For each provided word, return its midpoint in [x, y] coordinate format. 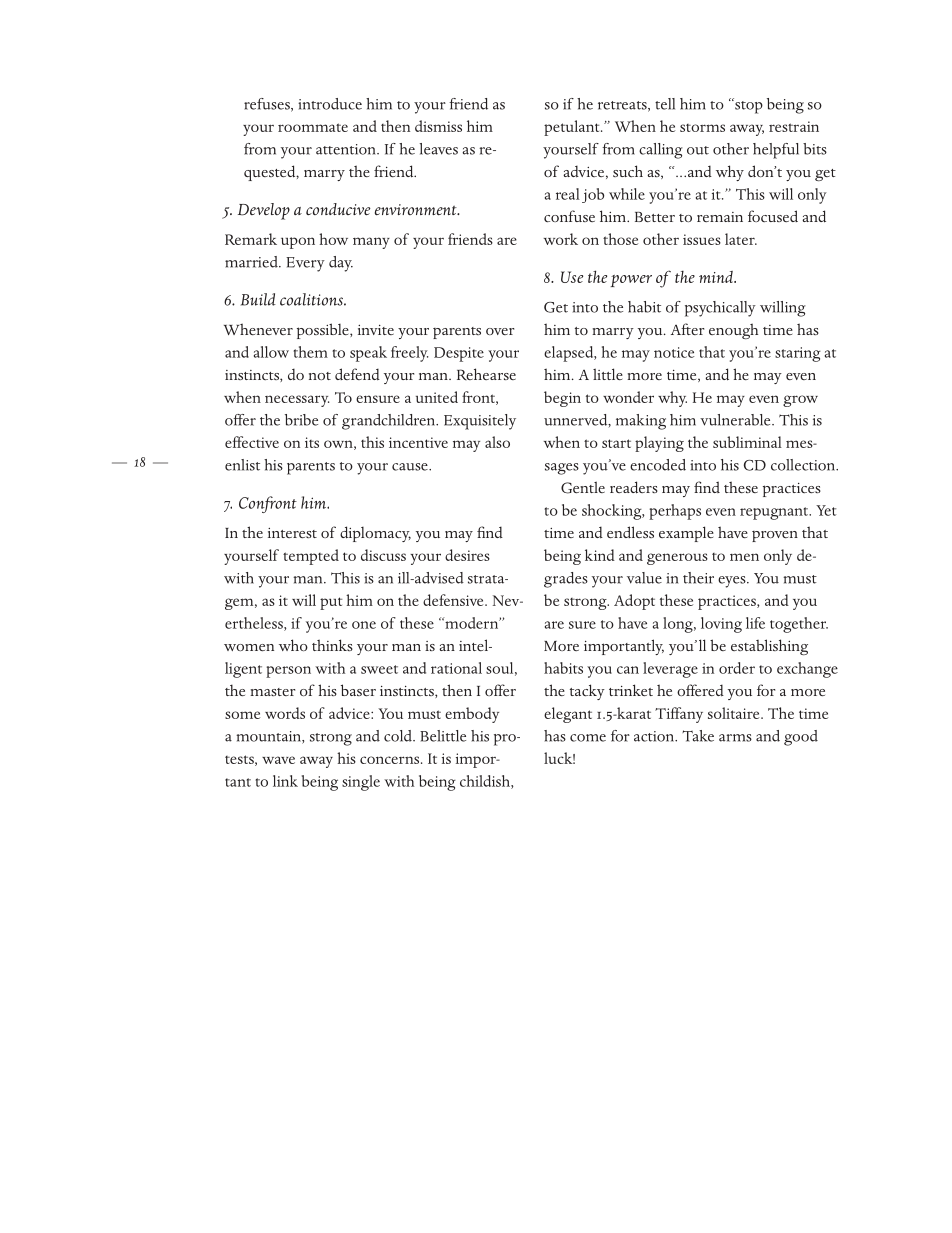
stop [748, 106]
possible [324, 331]
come [588, 738]
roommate [313, 127]
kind [600, 555]
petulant [573, 128]
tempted [311, 557]
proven [775, 536]
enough [733, 331]
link [285, 781]
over [500, 331]
